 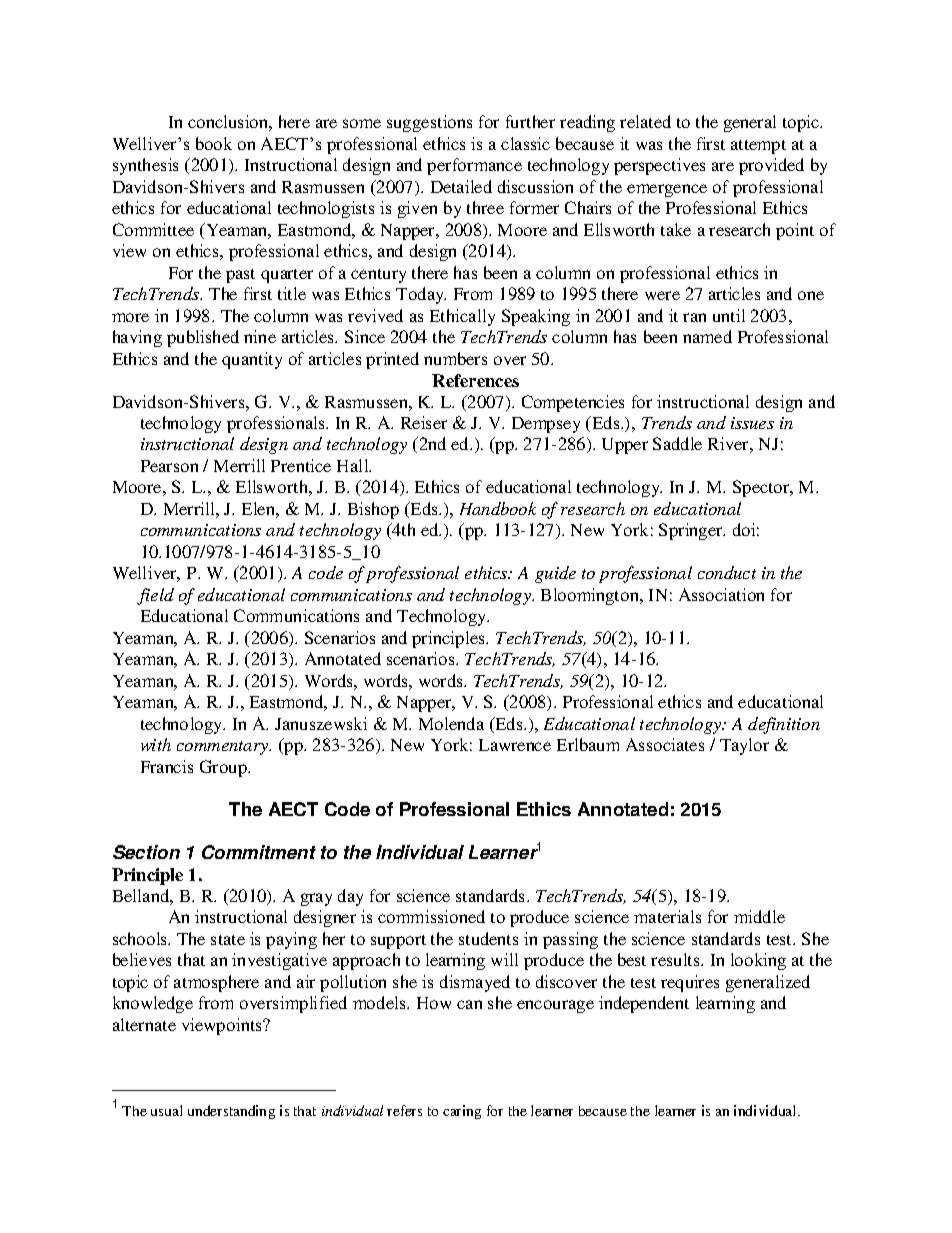 I want to click on understanding, so click(x=231, y=1112).
